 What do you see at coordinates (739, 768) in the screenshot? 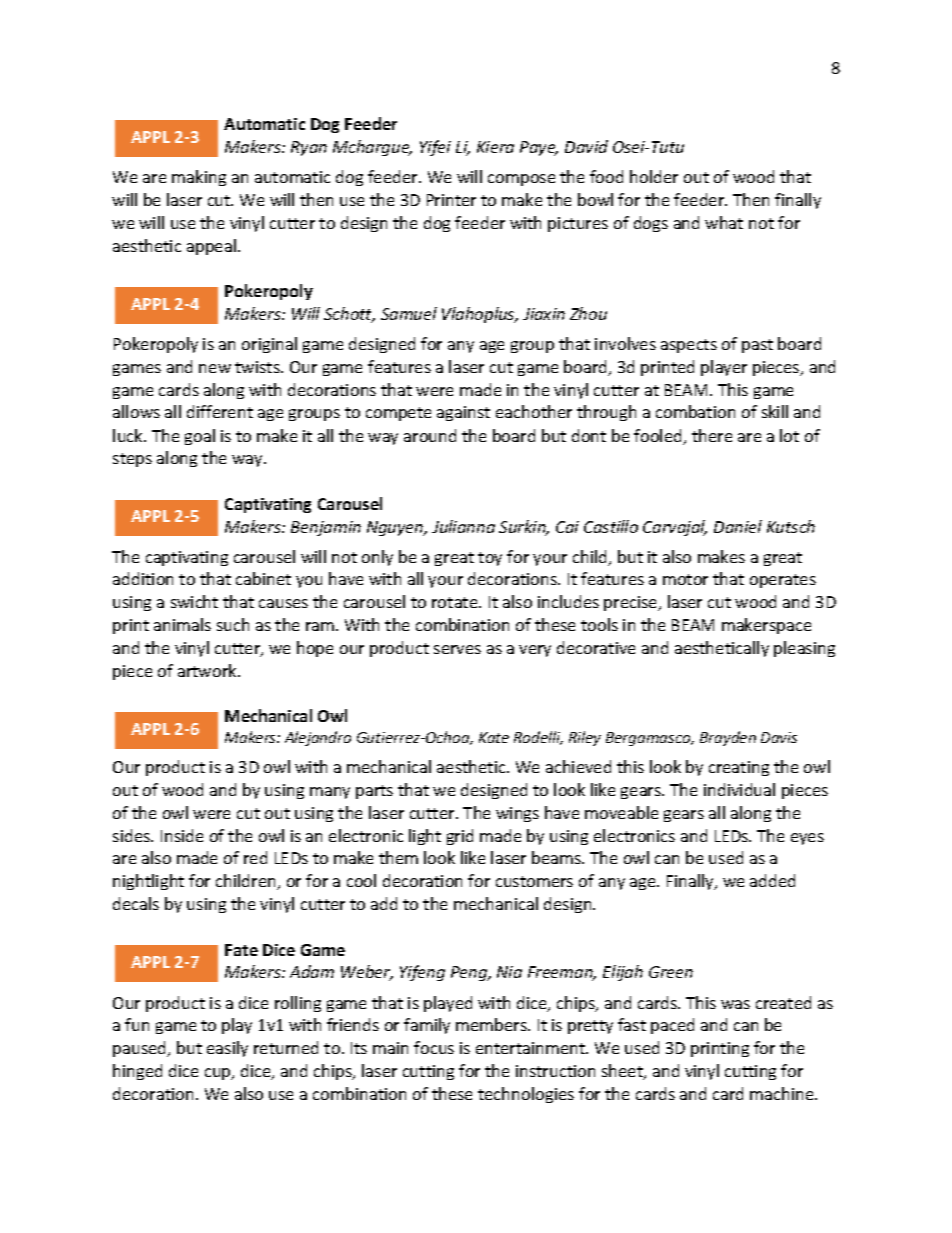
I see `creating` at bounding box center [739, 768].
